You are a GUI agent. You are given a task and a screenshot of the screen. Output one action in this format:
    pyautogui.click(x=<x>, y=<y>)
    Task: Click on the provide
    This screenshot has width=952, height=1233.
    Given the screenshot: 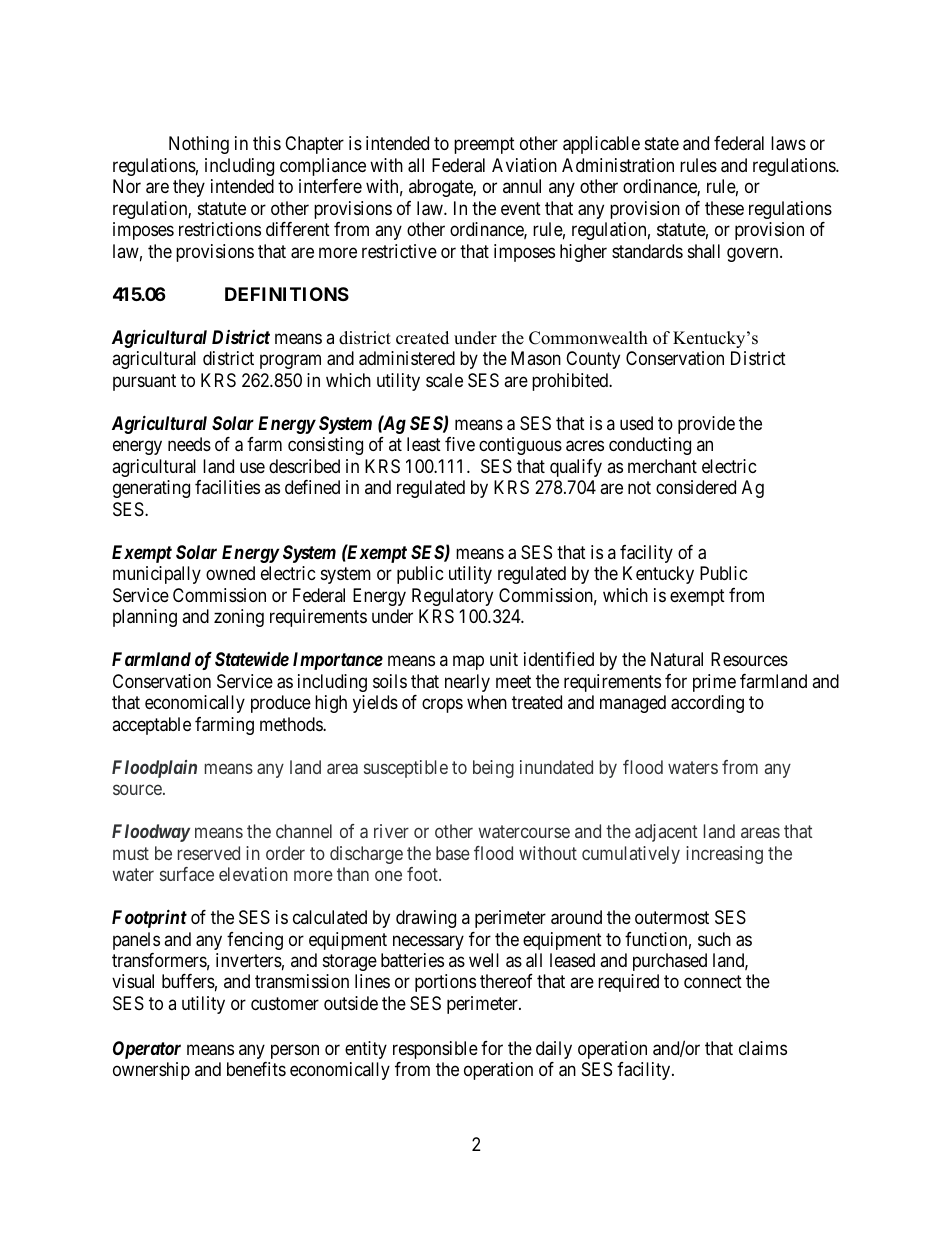 What is the action you would take?
    pyautogui.click(x=706, y=425)
